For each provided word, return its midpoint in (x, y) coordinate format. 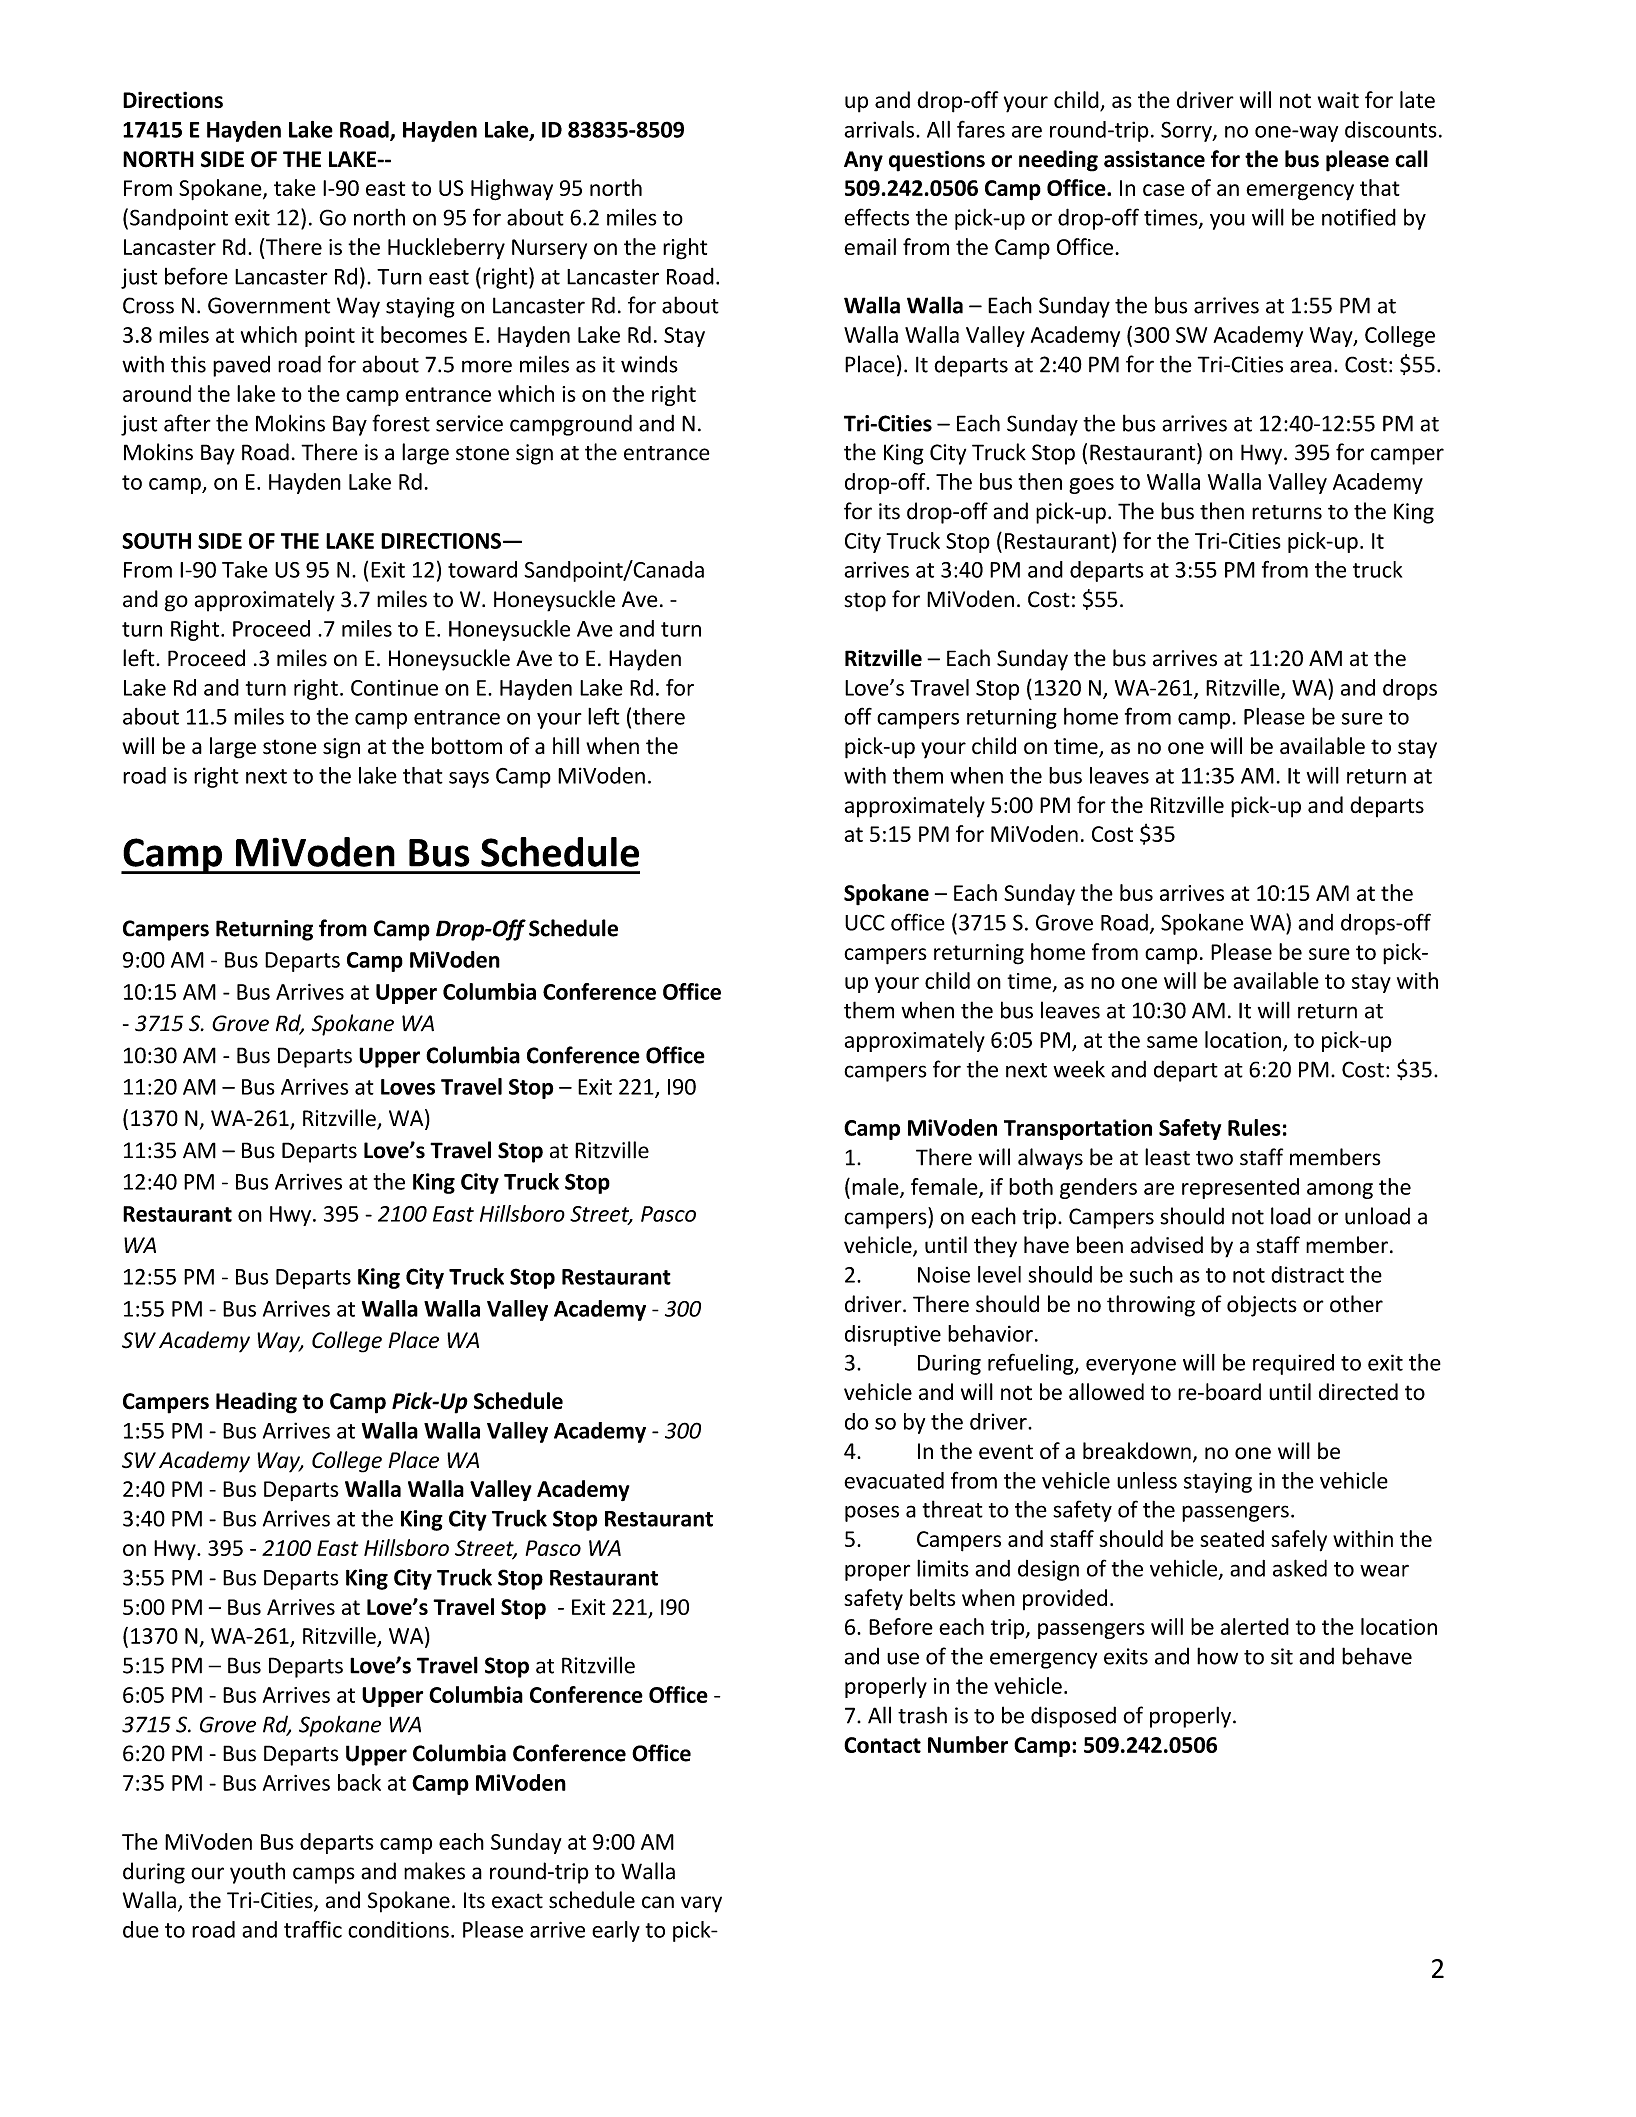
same (1172, 1042)
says (469, 780)
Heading (256, 1403)
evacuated (894, 1480)
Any (863, 161)
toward (482, 569)
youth (257, 1873)
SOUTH (156, 541)
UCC (865, 922)
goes (1091, 486)
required (1293, 1364)
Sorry (1187, 131)
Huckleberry (446, 248)
